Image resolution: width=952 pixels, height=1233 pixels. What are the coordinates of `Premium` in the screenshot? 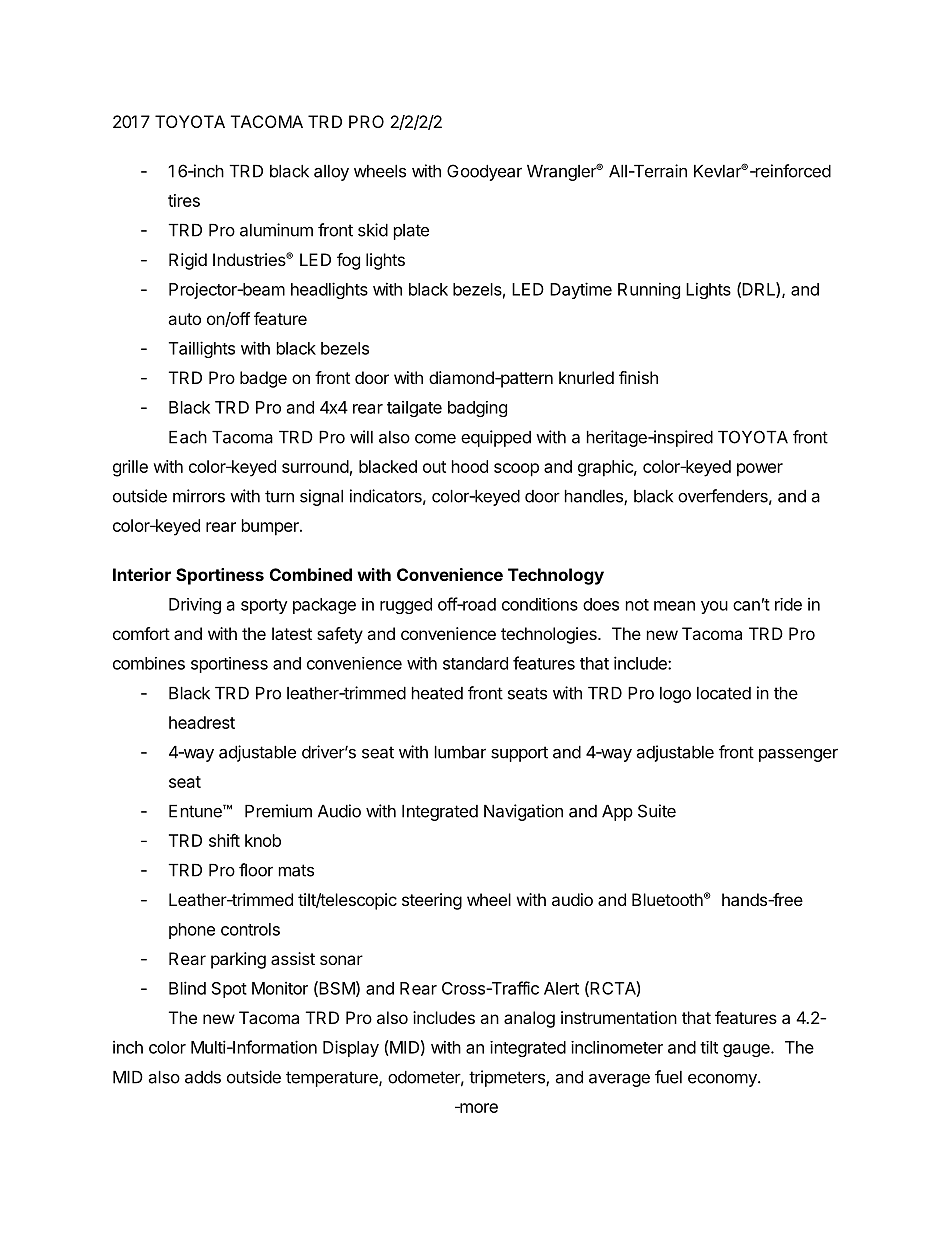 It's located at (278, 811).
